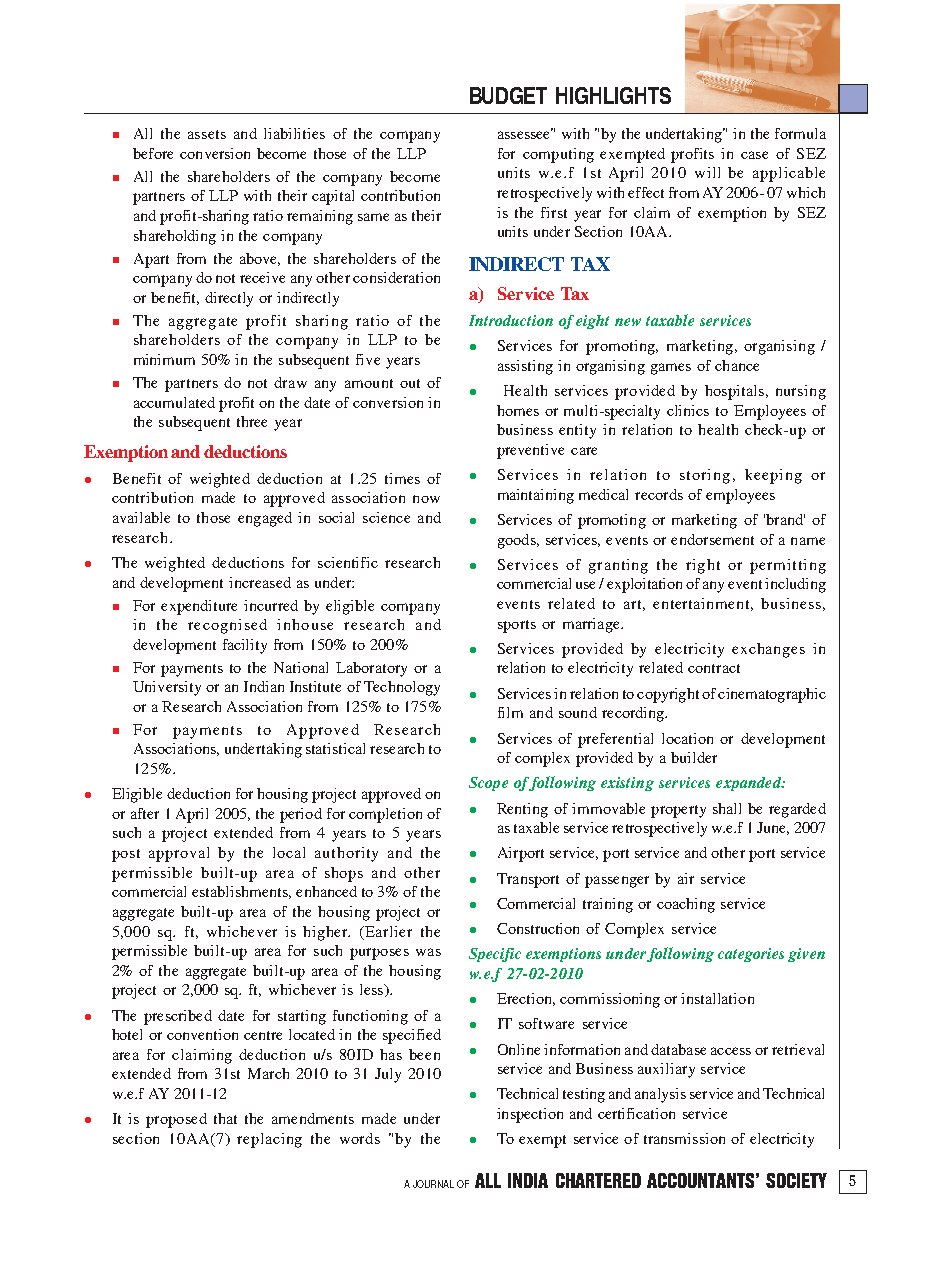 The image size is (952, 1261). What do you see at coordinates (754, 155) in the screenshot?
I see `case` at bounding box center [754, 155].
